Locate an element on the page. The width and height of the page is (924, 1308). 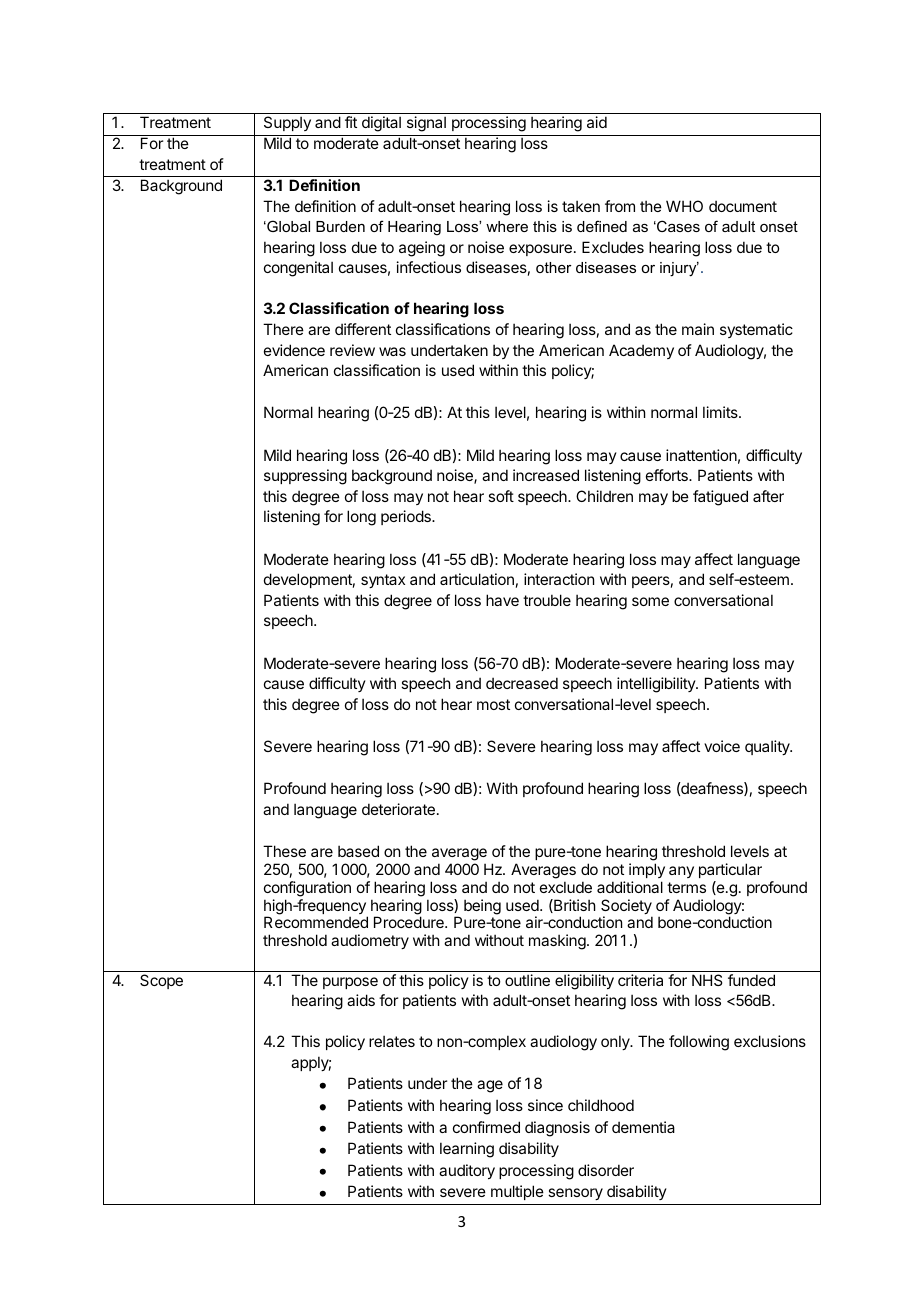
dementia is located at coordinates (643, 1127).
